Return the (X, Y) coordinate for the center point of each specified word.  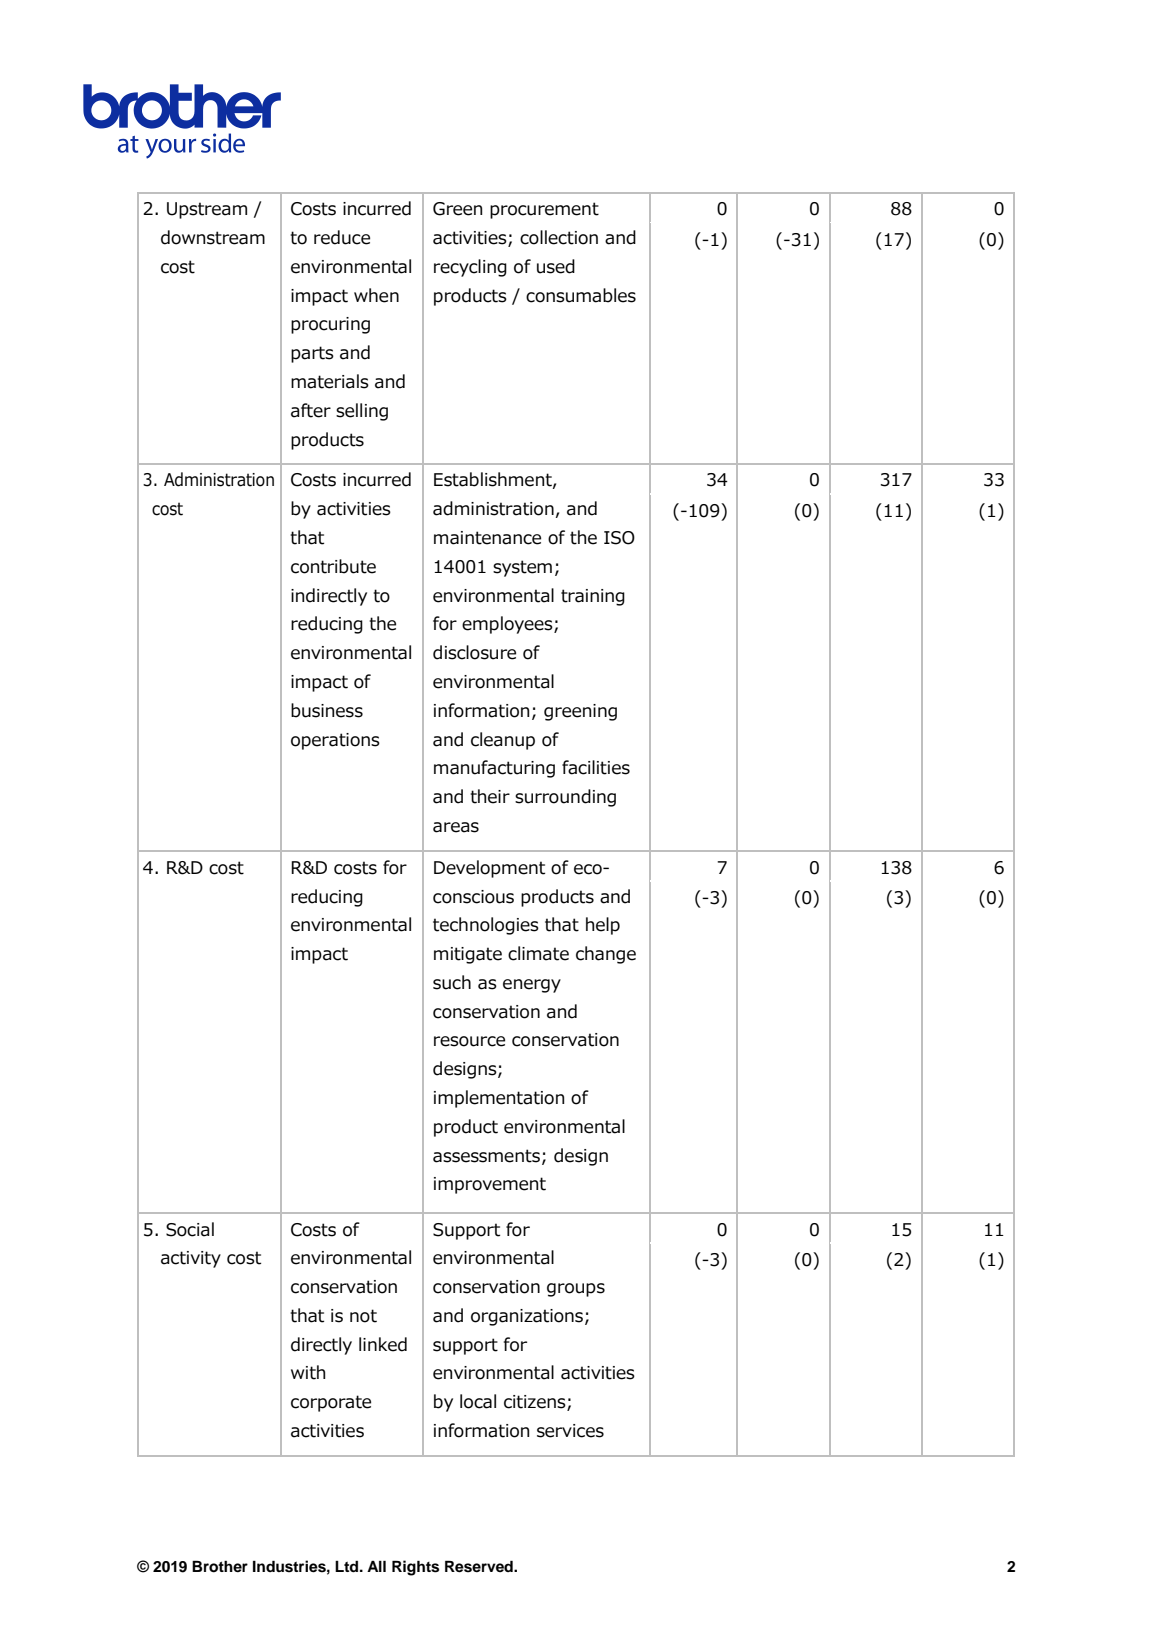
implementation (499, 1099)
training (593, 597)
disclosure (474, 652)
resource (469, 1041)
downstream (213, 237)
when (376, 295)
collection (559, 237)
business (327, 710)
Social (190, 1229)
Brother (220, 1566)
